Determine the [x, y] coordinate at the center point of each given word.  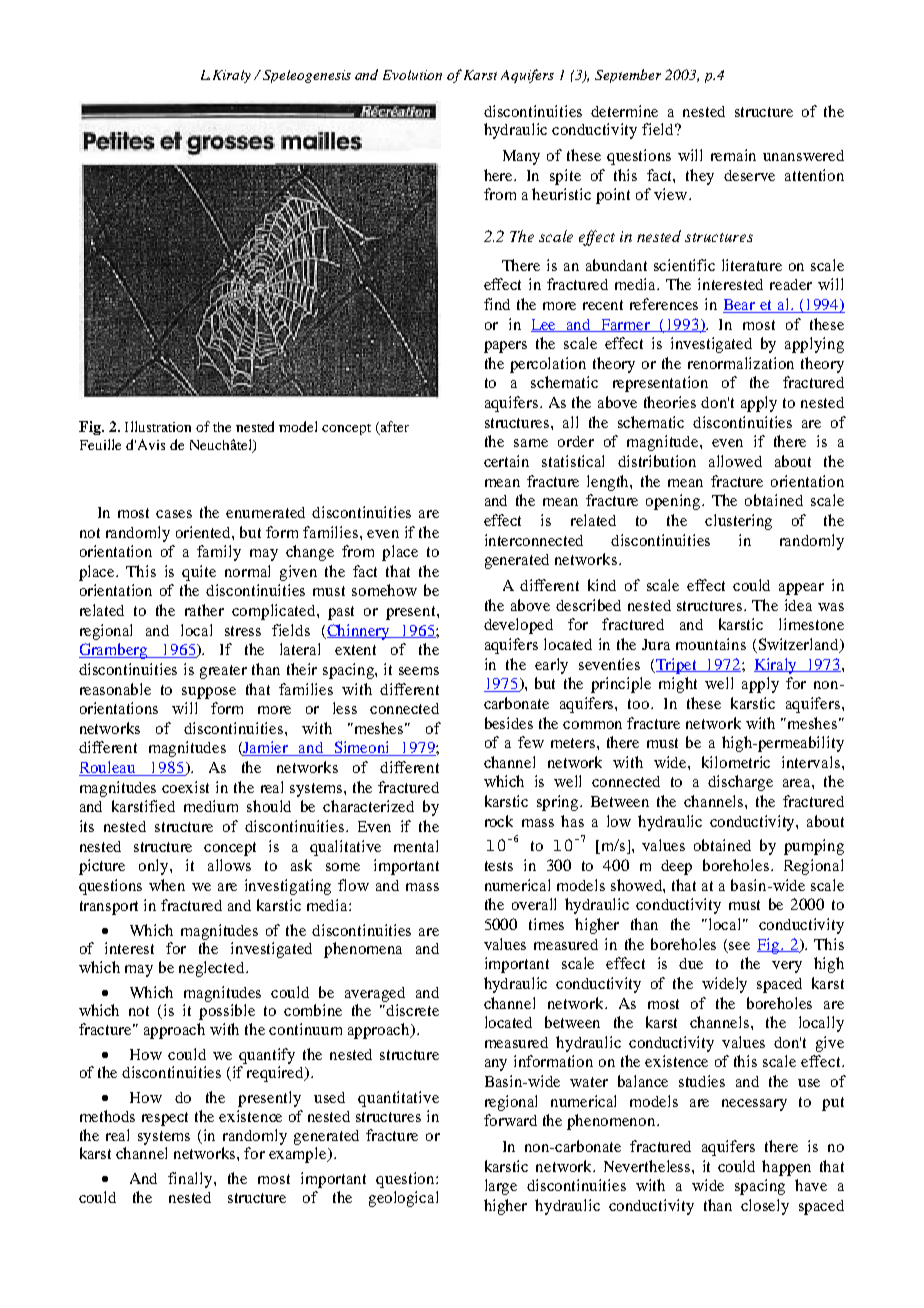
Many [521, 157]
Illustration [158, 426]
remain [733, 155]
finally [191, 1180]
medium [211, 806]
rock [499, 821]
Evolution [412, 75]
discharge [740, 783]
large [501, 1187]
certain [506, 461]
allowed [735, 461]
